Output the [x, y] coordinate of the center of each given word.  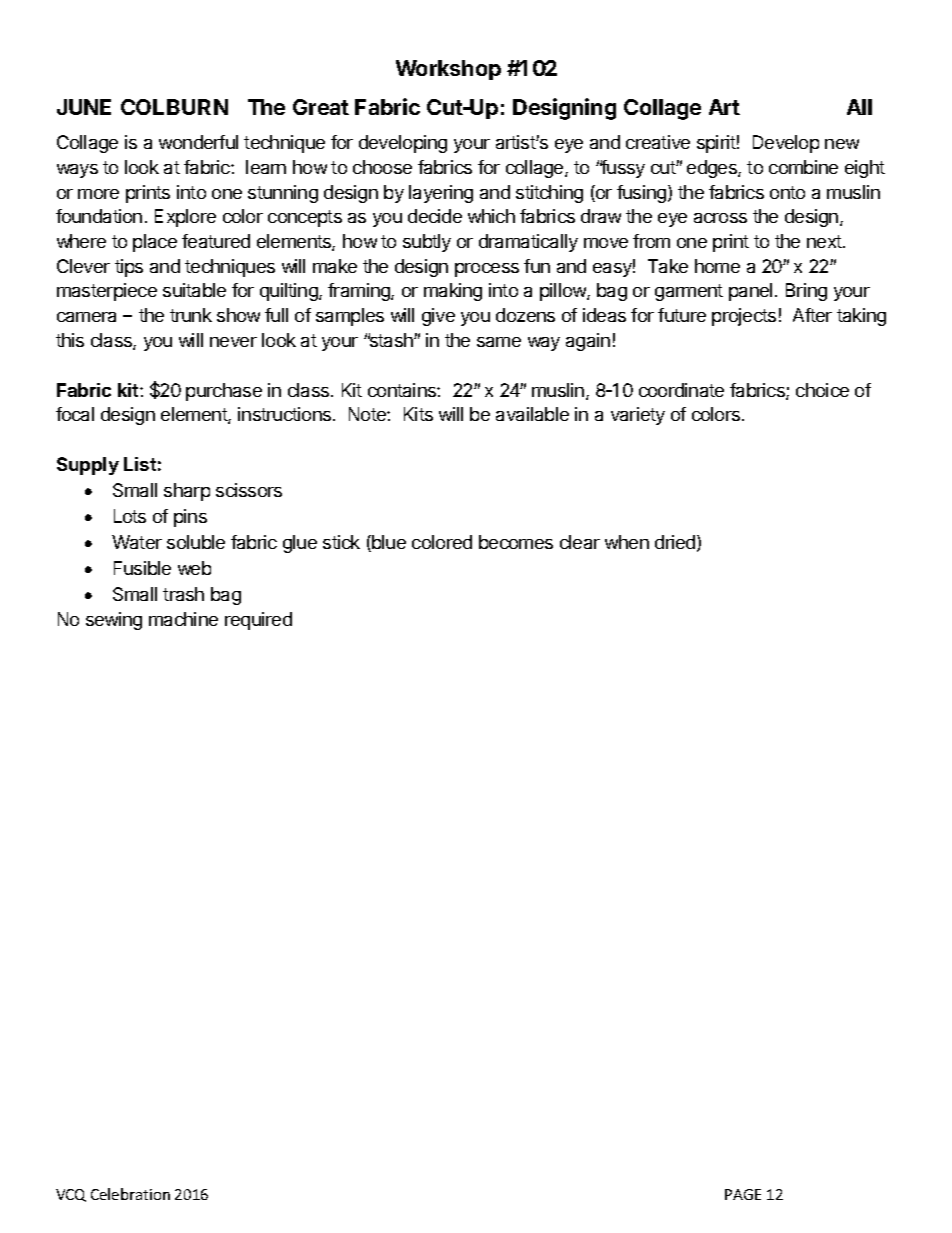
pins [190, 518]
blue [388, 543]
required [258, 621]
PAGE [743, 1194]
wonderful [198, 142]
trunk [191, 315]
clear [580, 542]
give [438, 317]
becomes [516, 542]
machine [183, 619]
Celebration [130, 1194]
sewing [114, 621]
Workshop [448, 70]
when [627, 542]
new [842, 144]
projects [744, 317]
